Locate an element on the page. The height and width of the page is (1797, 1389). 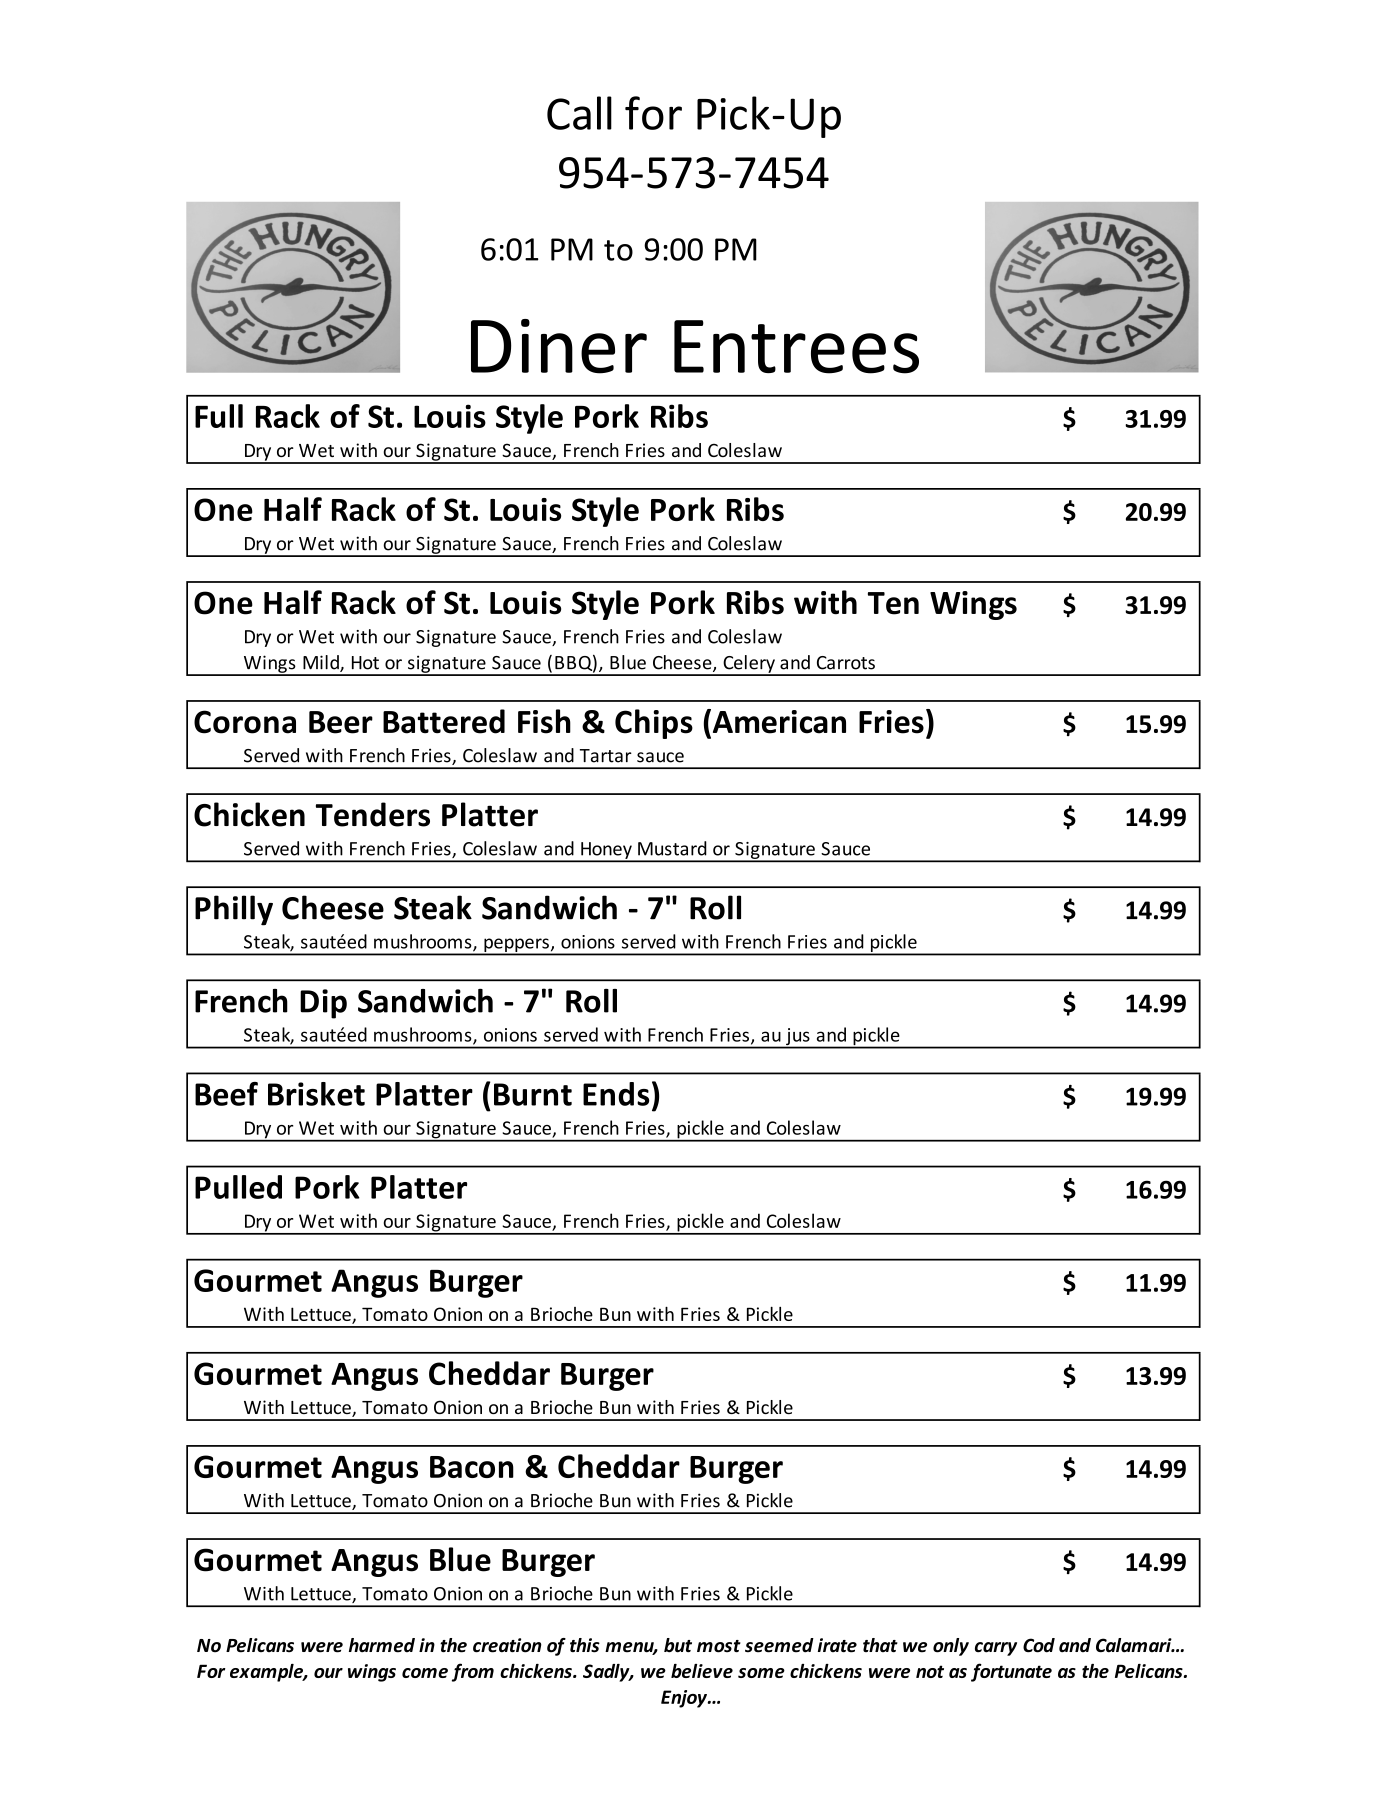
Diner is located at coordinates (559, 346).
